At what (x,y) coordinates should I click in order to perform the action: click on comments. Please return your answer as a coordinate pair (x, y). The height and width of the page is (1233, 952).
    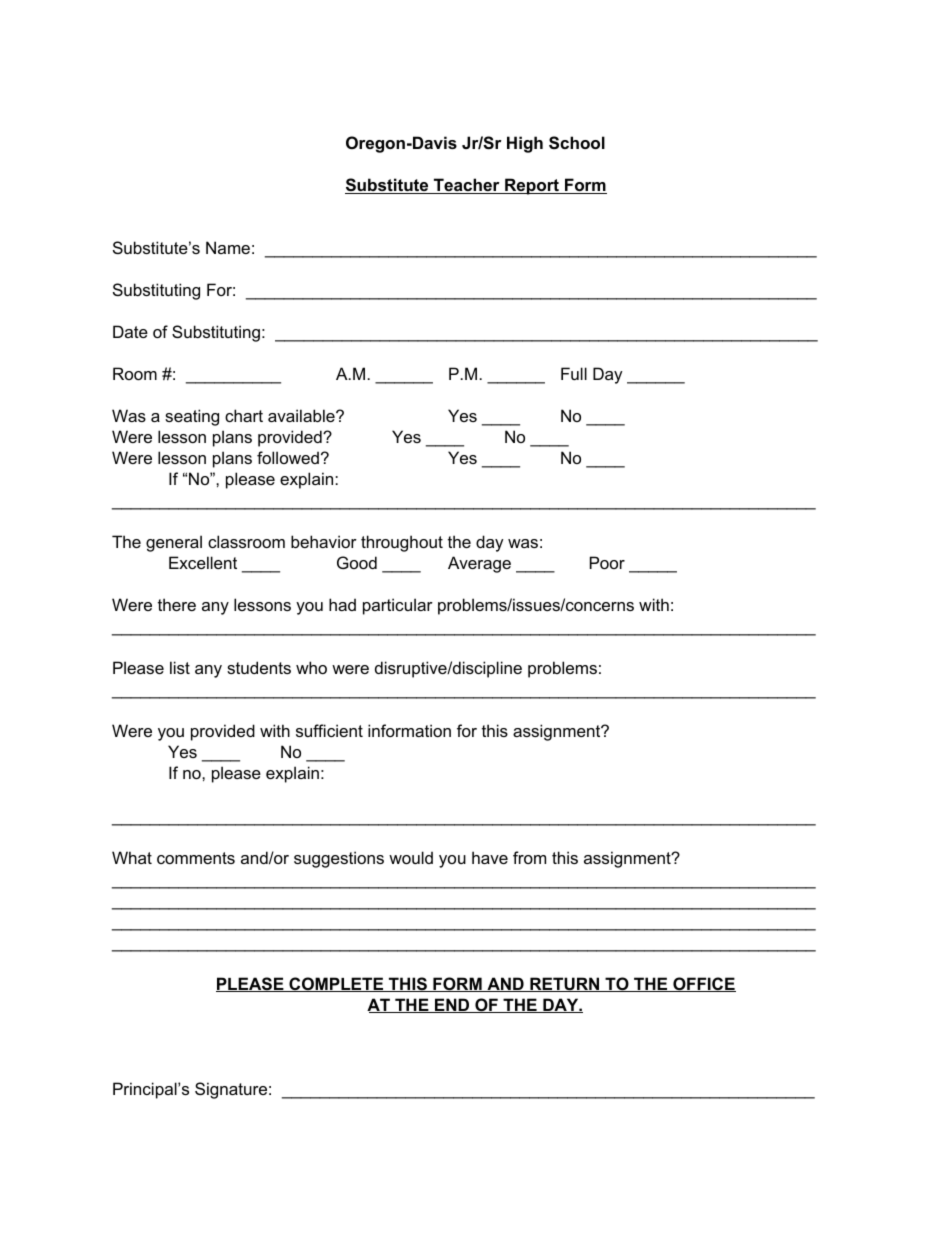
    Looking at the image, I should click on (196, 858).
